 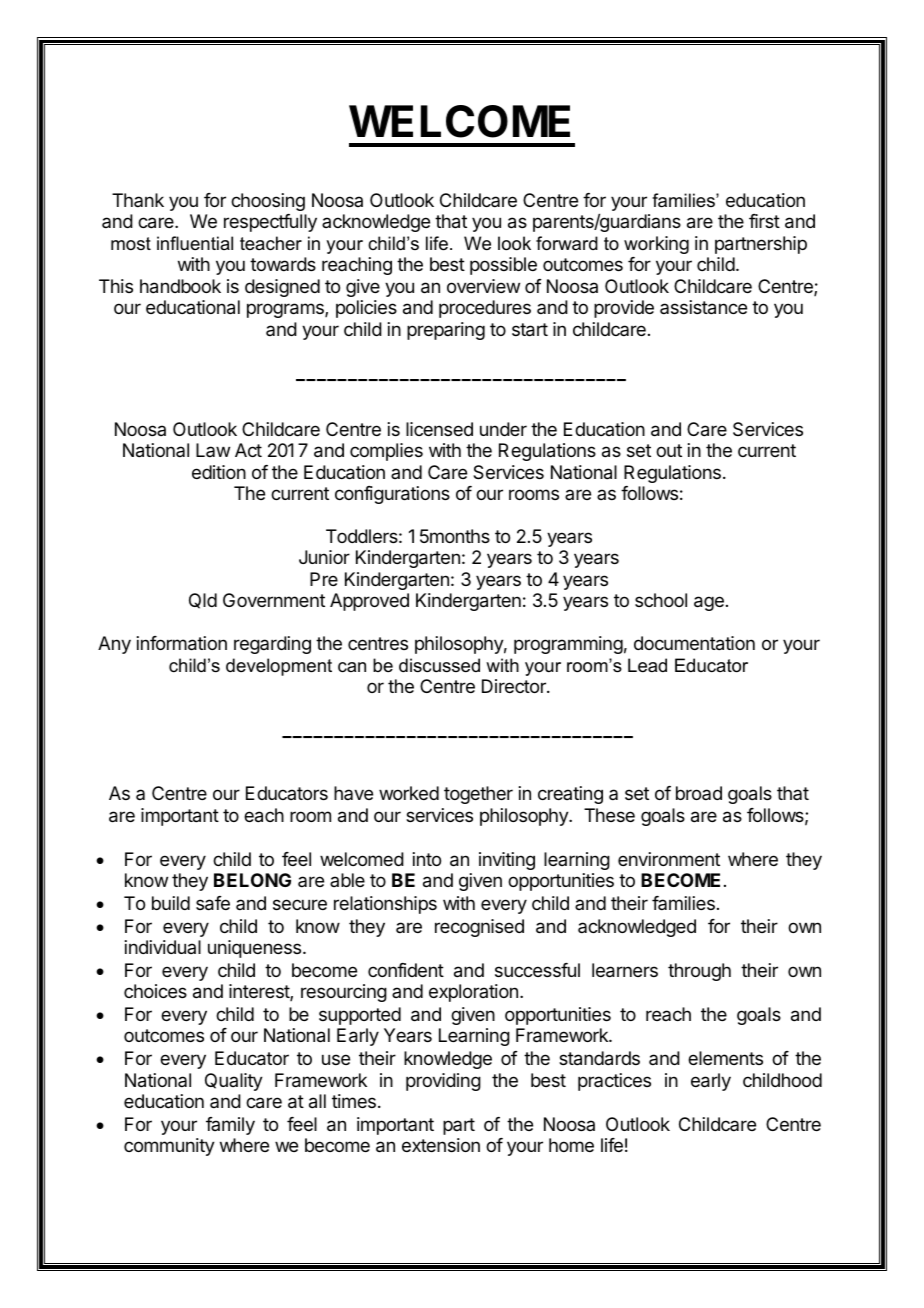 I want to click on worked, so click(x=409, y=793).
